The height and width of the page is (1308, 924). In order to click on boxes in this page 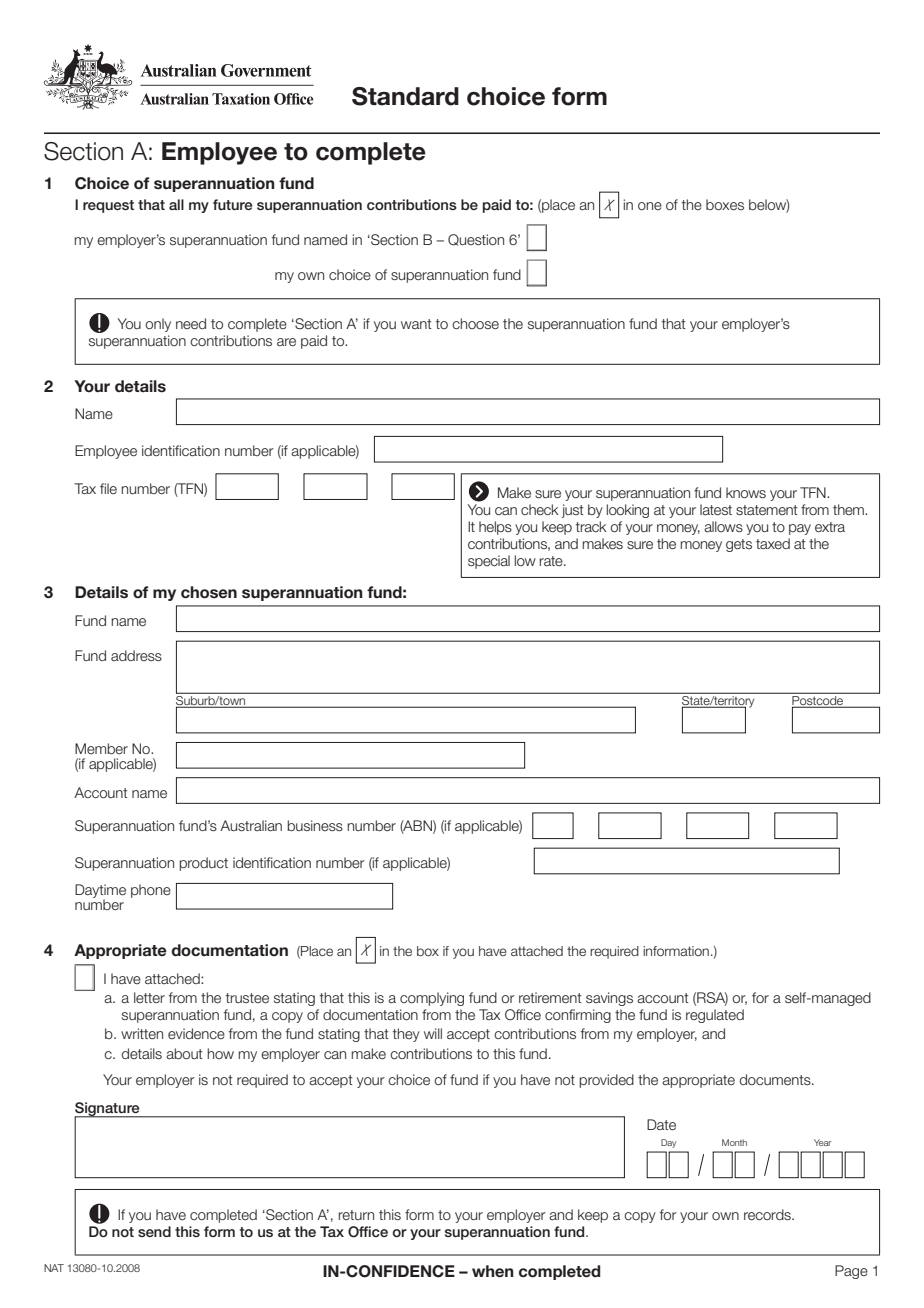, I will do `click(725, 205)`.
